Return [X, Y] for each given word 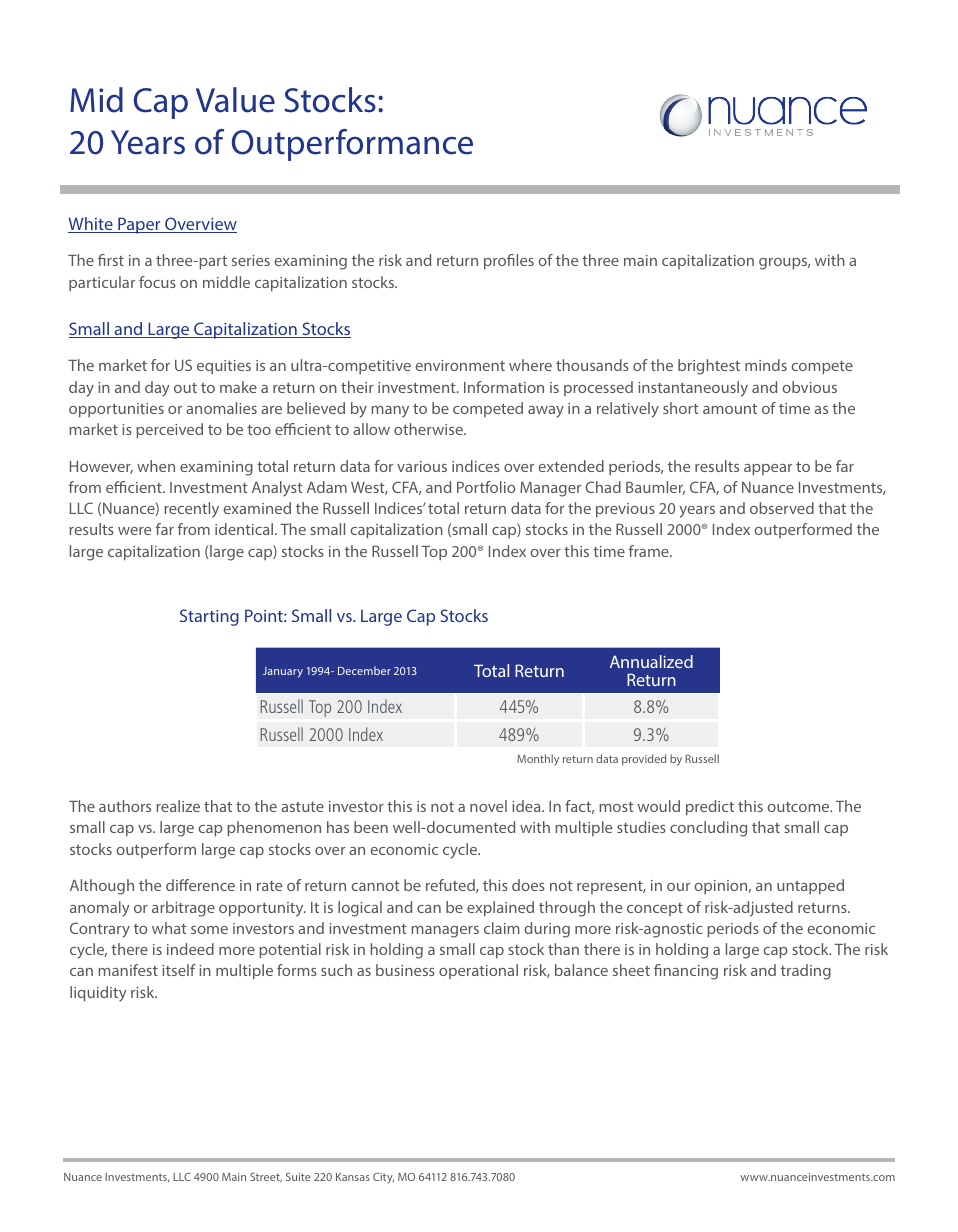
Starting [209, 617]
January [283, 672]
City [383, 1178]
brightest [709, 367]
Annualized [651, 661]
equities [224, 367]
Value [235, 100]
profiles [509, 262]
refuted [451, 886]
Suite [298, 1177]
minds [766, 365]
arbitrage [183, 909]
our [678, 887]
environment [460, 365]
